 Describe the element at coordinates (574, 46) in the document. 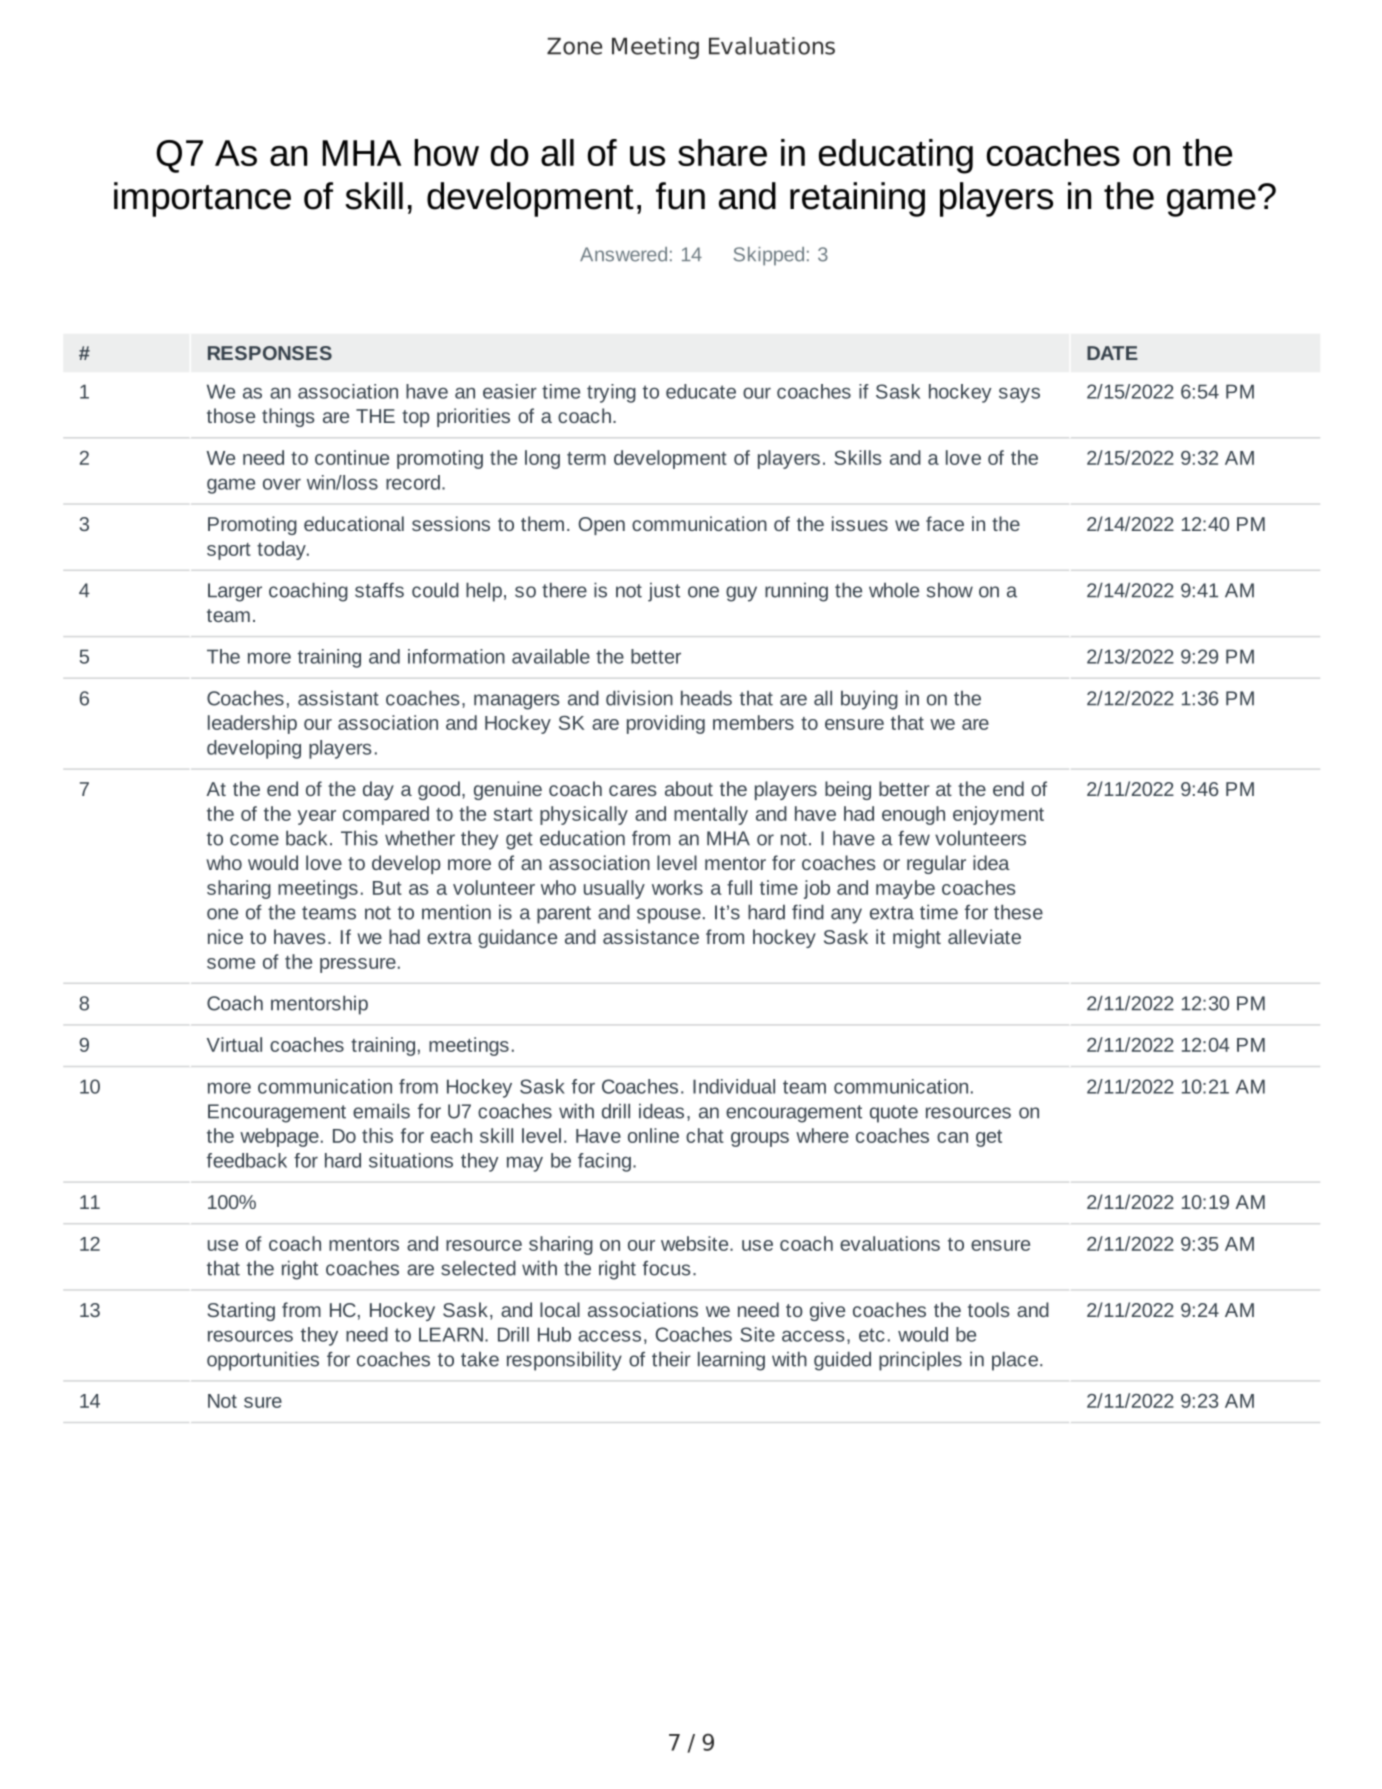

I see `Zone` at that location.
